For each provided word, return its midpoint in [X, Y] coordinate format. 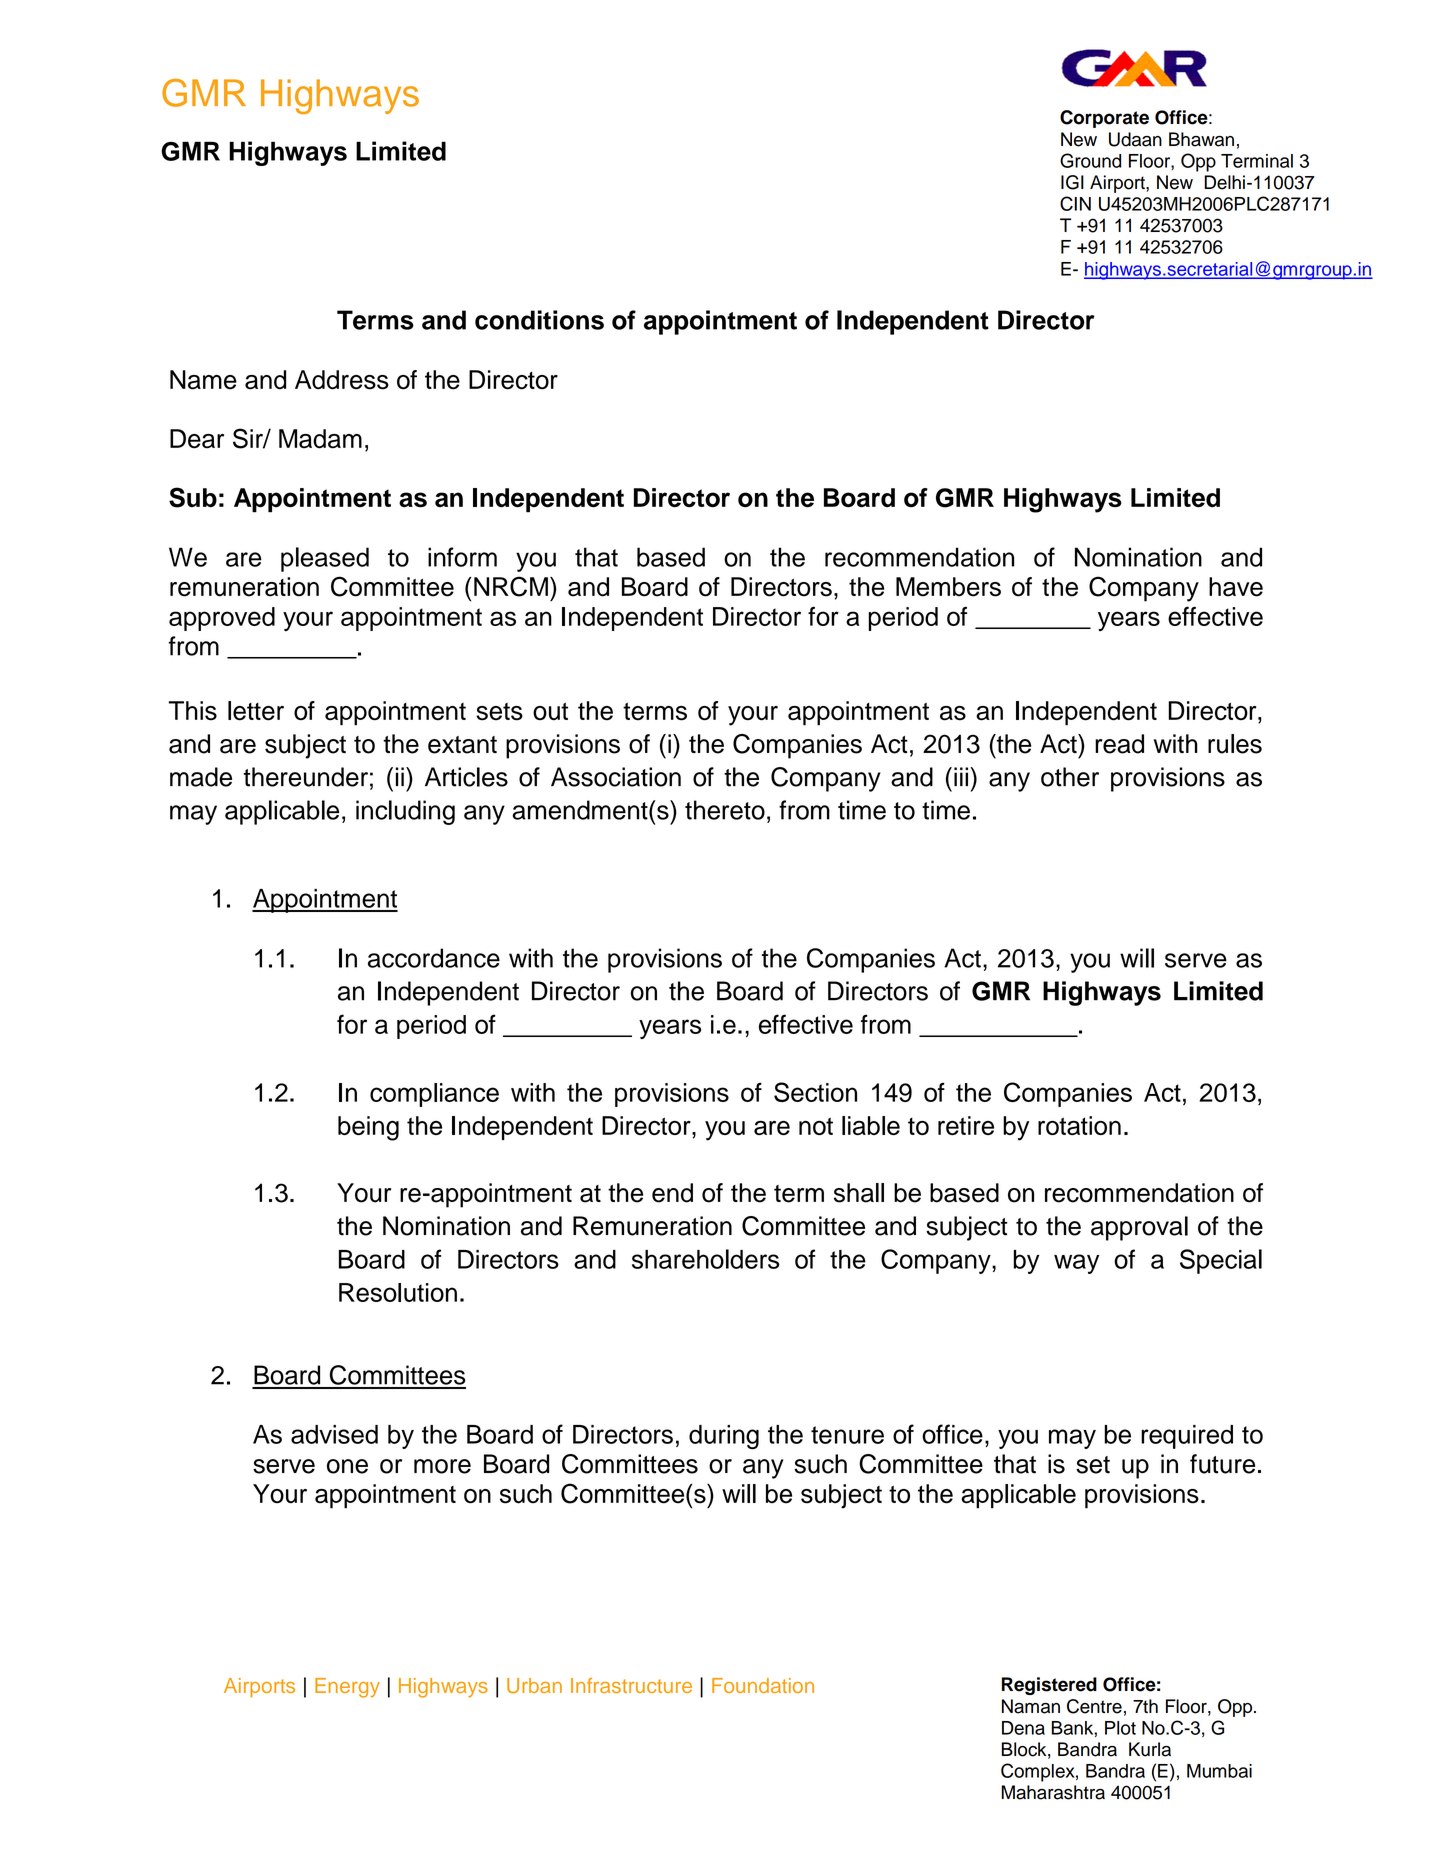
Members [948, 587]
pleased [325, 559]
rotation [1079, 1125]
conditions [539, 320]
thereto [725, 810]
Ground [1090, 160]
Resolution [398, 1292]
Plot [1120, 1728]
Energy [347, 1688]
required [1187, 1437]
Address [342, 380]
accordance [434, 958]
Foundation [763, 1685]
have [1236, 587]
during [724, 1437]
